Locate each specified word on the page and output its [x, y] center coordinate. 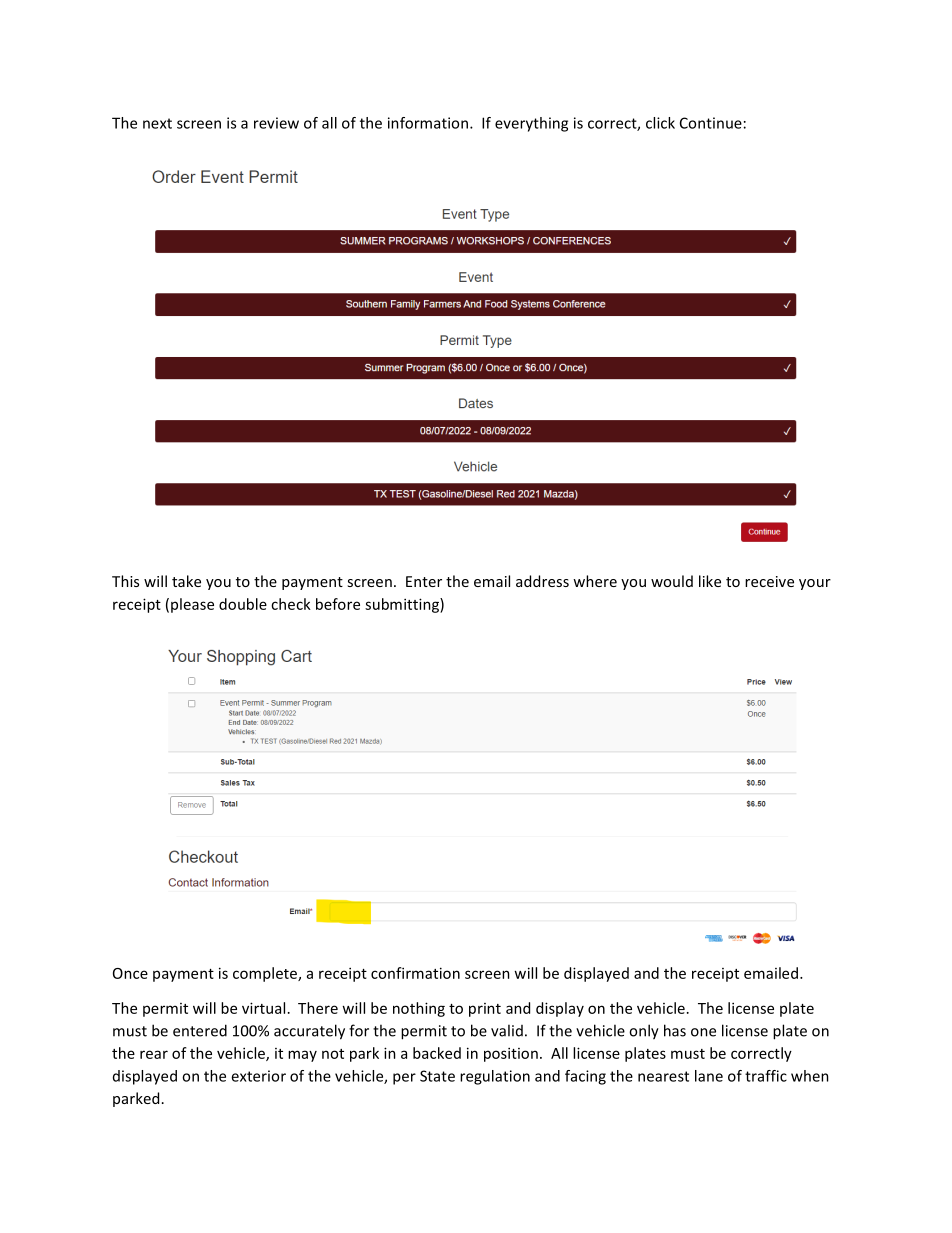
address [542, 581]
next [157, 123]
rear [154, 1054]
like [710, 581]
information [428, 123]
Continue [711, 123]
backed [437, 1053]
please [192, 605]
